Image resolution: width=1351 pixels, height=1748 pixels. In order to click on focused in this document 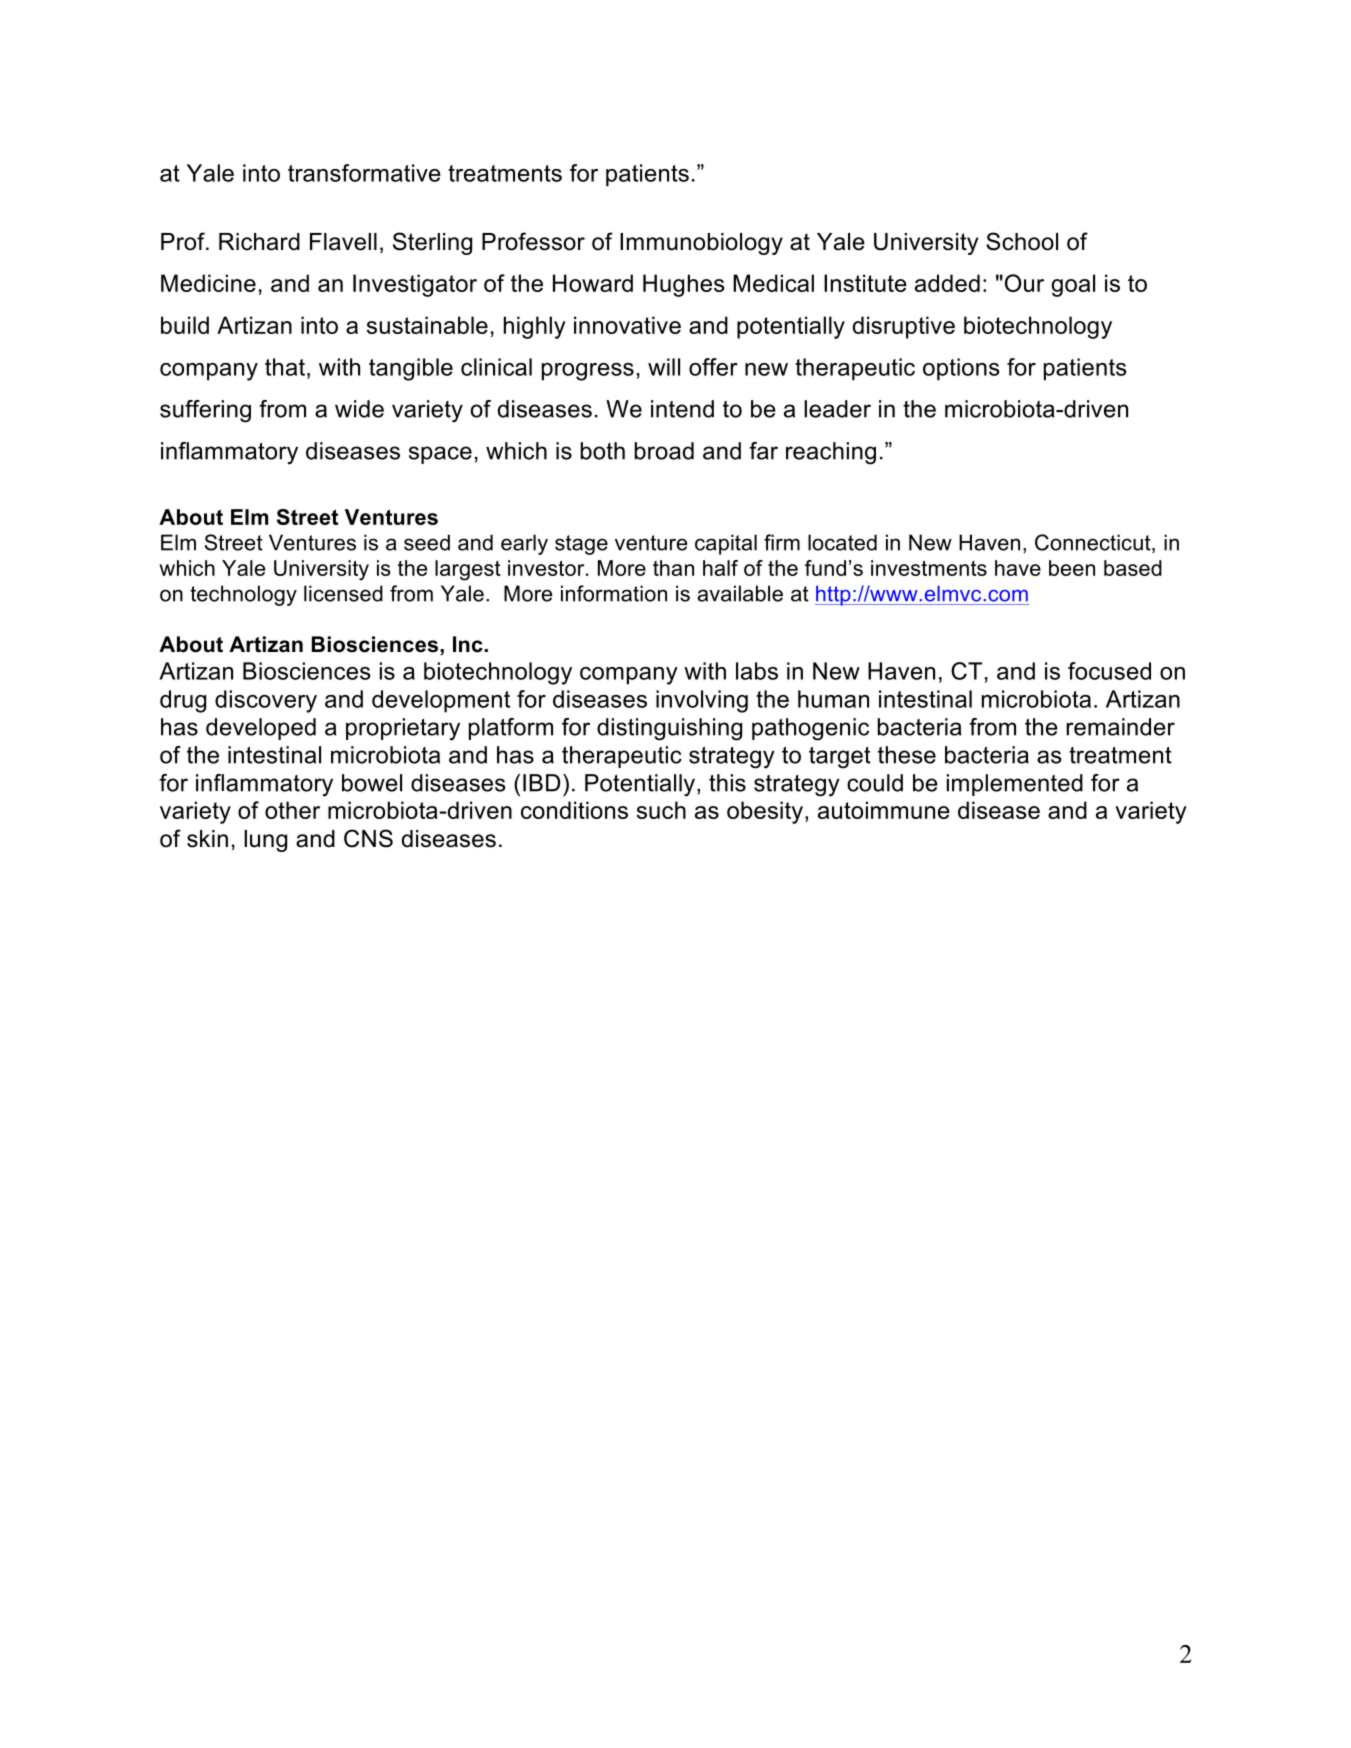, I will do `click(1109, 671)`.
